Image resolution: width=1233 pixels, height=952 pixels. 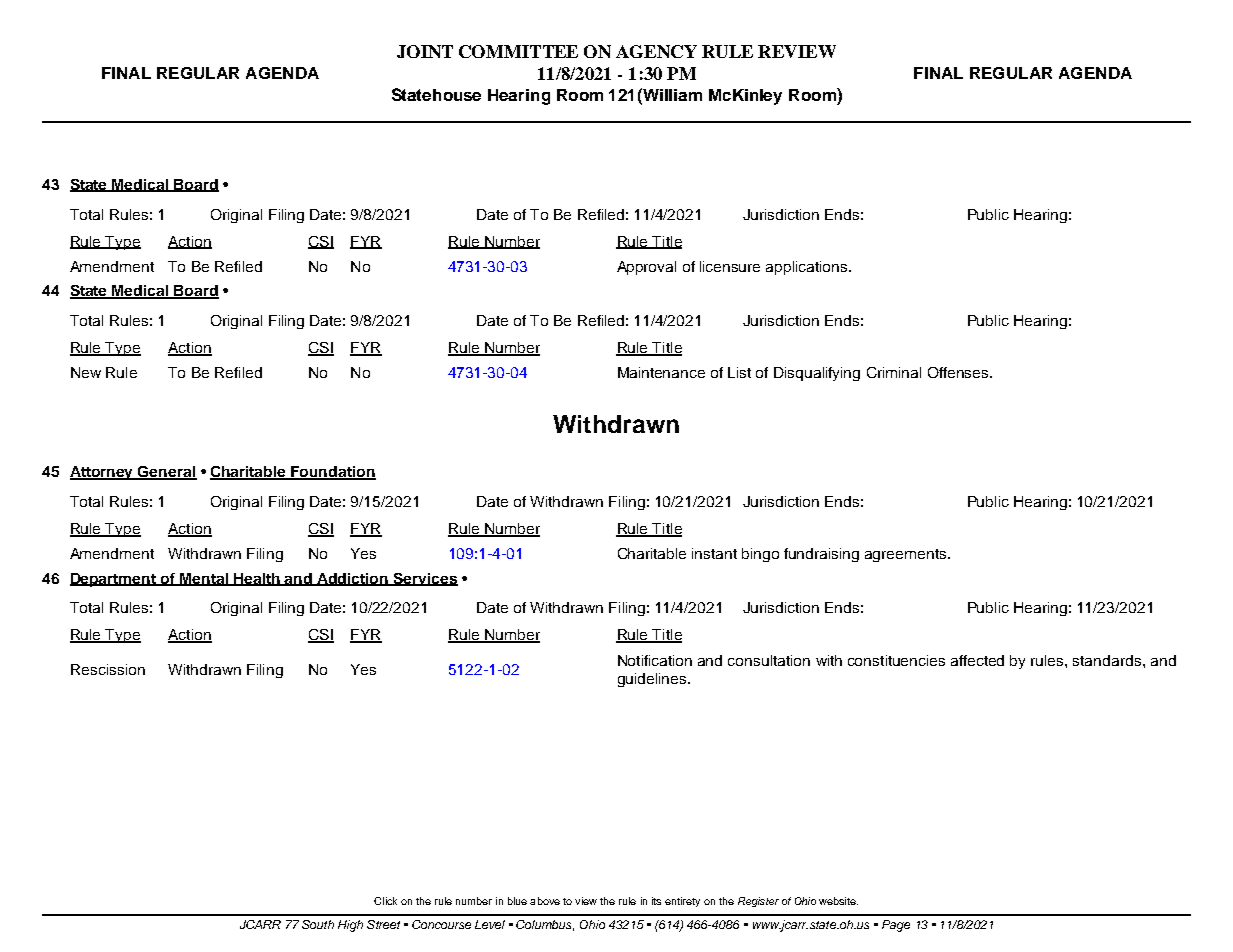 I want to click on South, so click(x=318, y=924).
